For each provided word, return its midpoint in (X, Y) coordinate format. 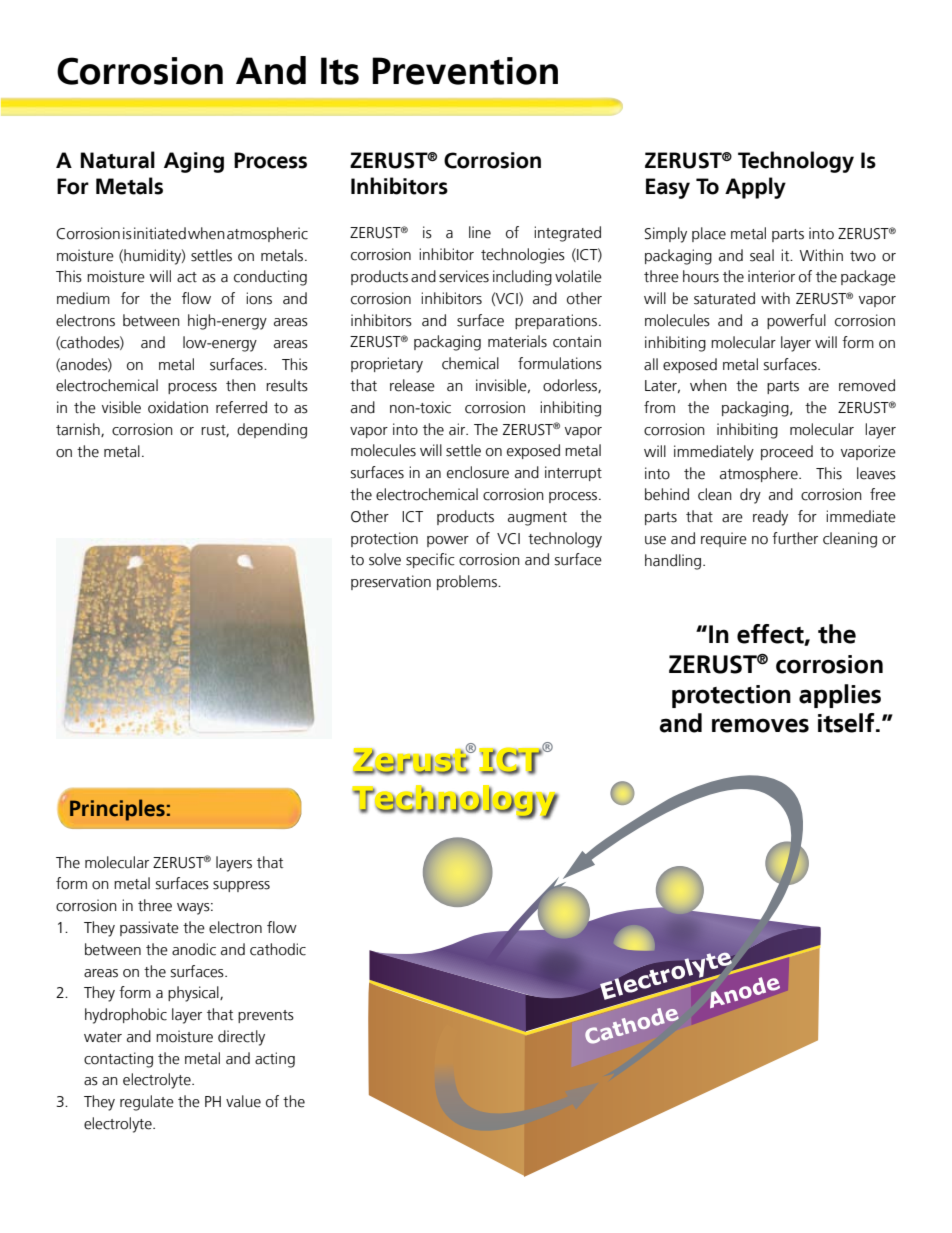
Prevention (465, 71)
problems (468, 582)
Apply (755, 188)
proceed (787, 452)
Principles (117, 810)
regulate (147, 1103)
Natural (118, 160)
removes (760, 725)
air (458, 429)
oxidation (178, 407)
